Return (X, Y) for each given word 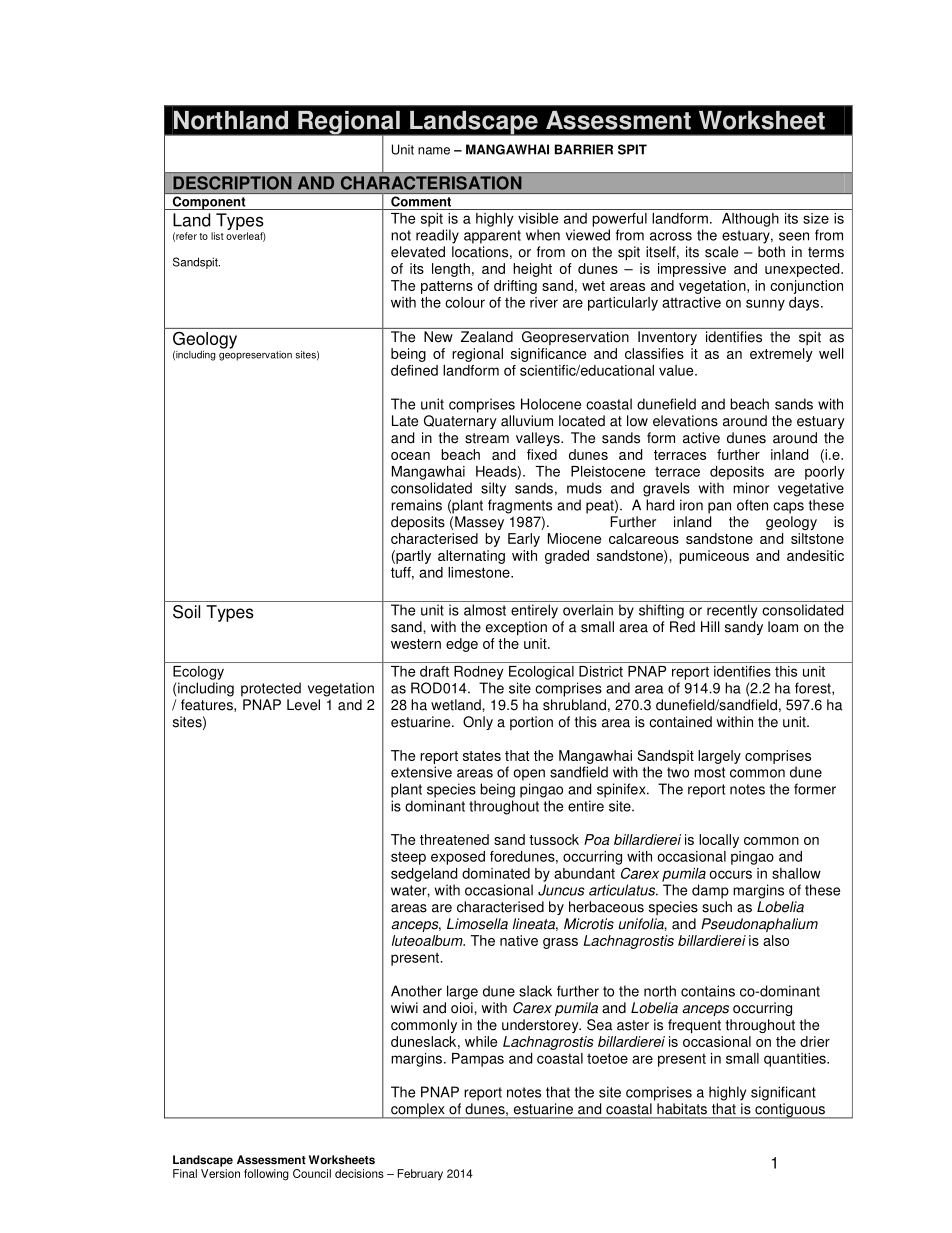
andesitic (815, 555)
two (678, 772)
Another (416, 991)
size (816, 218)
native (519, 940)
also (776, 940)
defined (414, 370)
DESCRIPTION (231, 183)
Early (524, 540)
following (266, 1175)
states (482, 756)
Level (303, 705)
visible (538, 218)
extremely (781, 355)
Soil (186, 612)
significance (548, 355)
